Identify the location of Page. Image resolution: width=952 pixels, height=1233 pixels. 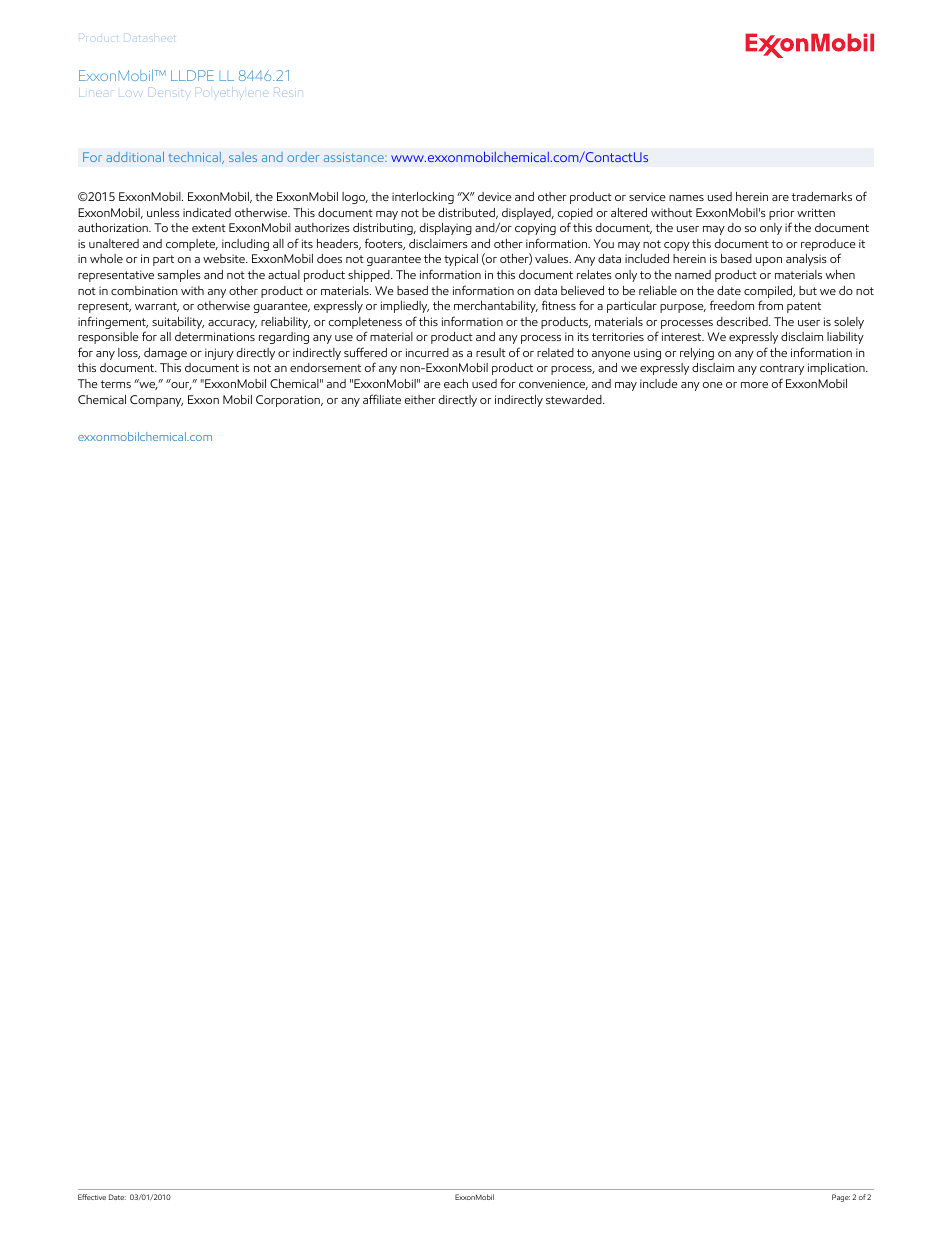
(841, 1198).
